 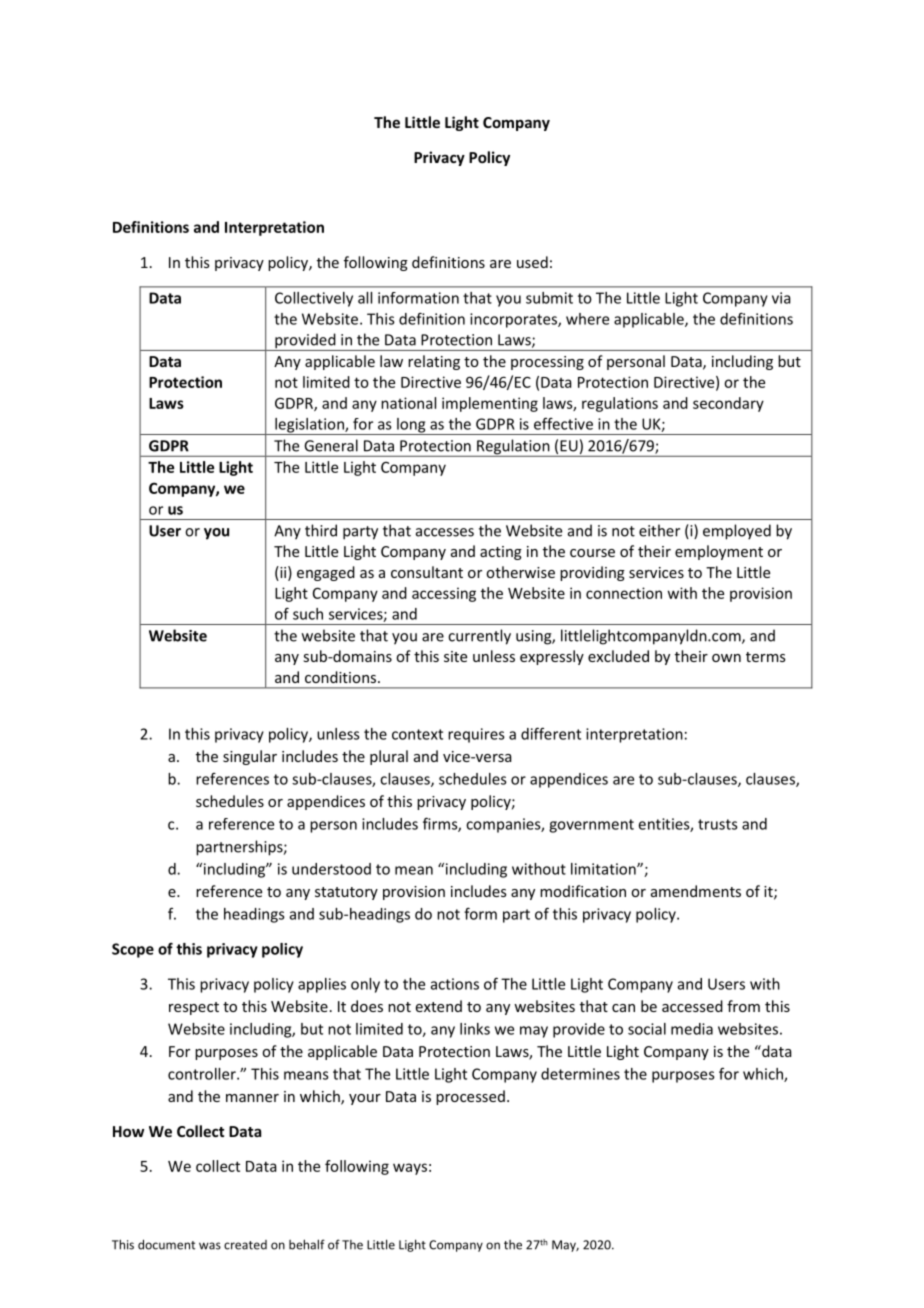 What do you see at coordinates (365, 298) in the image?
I see `all` at bounding box center [365, 298].
